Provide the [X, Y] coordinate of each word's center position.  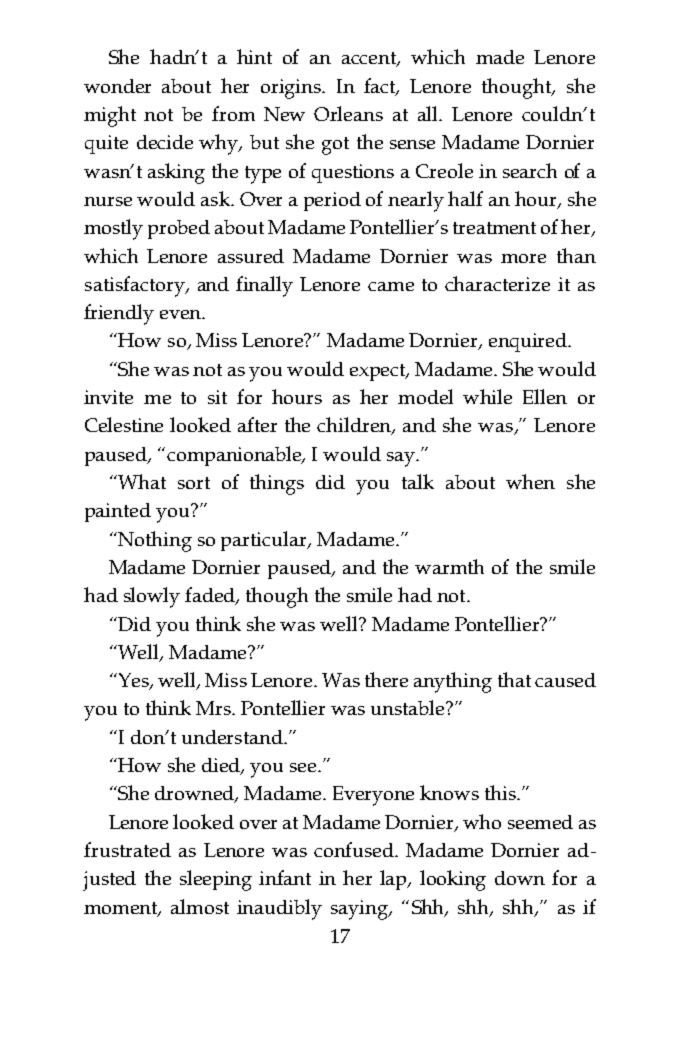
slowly [152, 597]
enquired [529, 342]
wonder [117, 86]
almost [200, 906]
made [500, 57]
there [386, 679]
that [514, 679]
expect [379, 372]
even [181, 314]
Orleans [348, 113]
